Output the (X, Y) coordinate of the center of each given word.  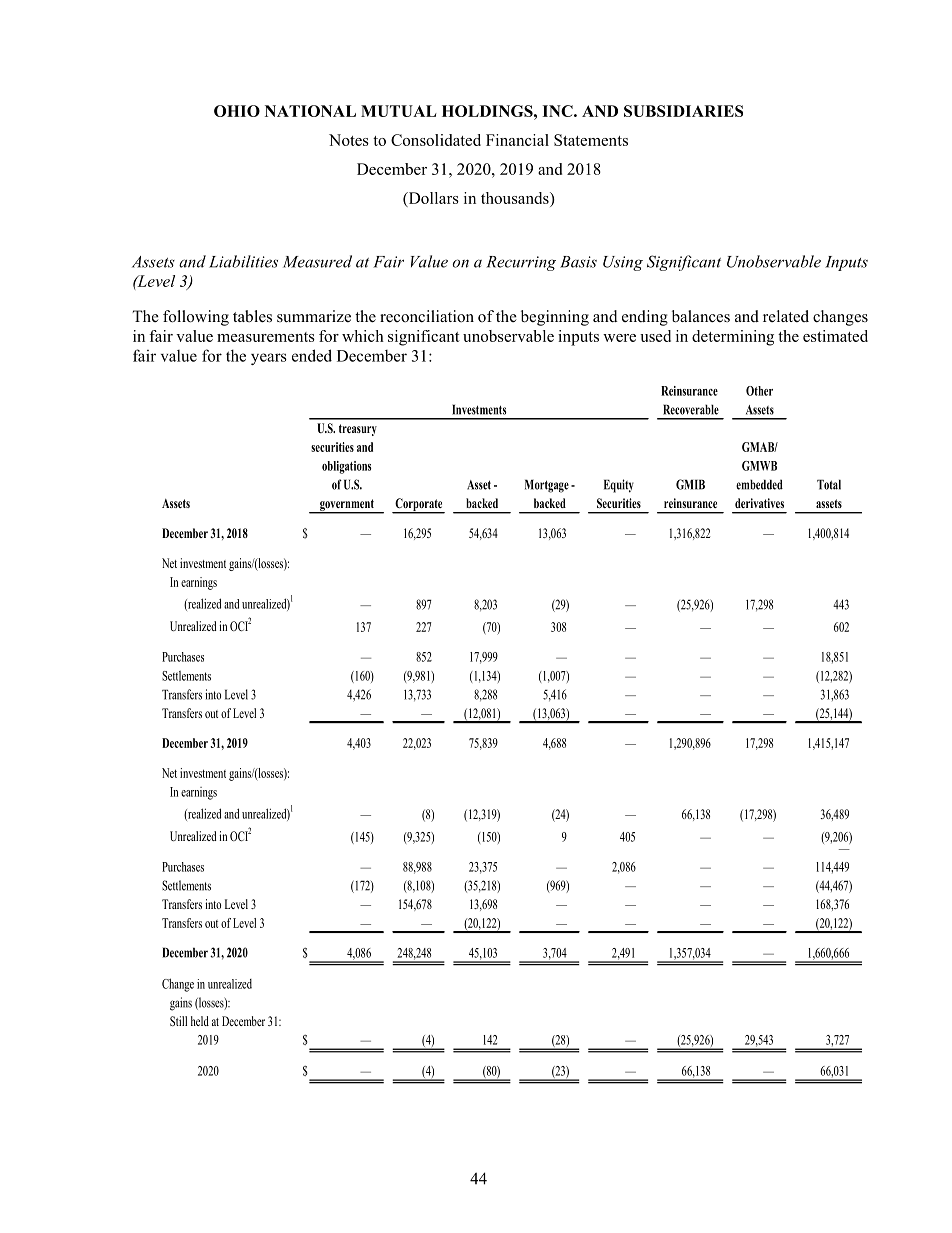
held (200, 1021)
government (347, 506)
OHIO (237, 111)
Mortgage (547, 486)
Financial (517, 140)
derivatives (759, 503)
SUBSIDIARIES (683, 111)
